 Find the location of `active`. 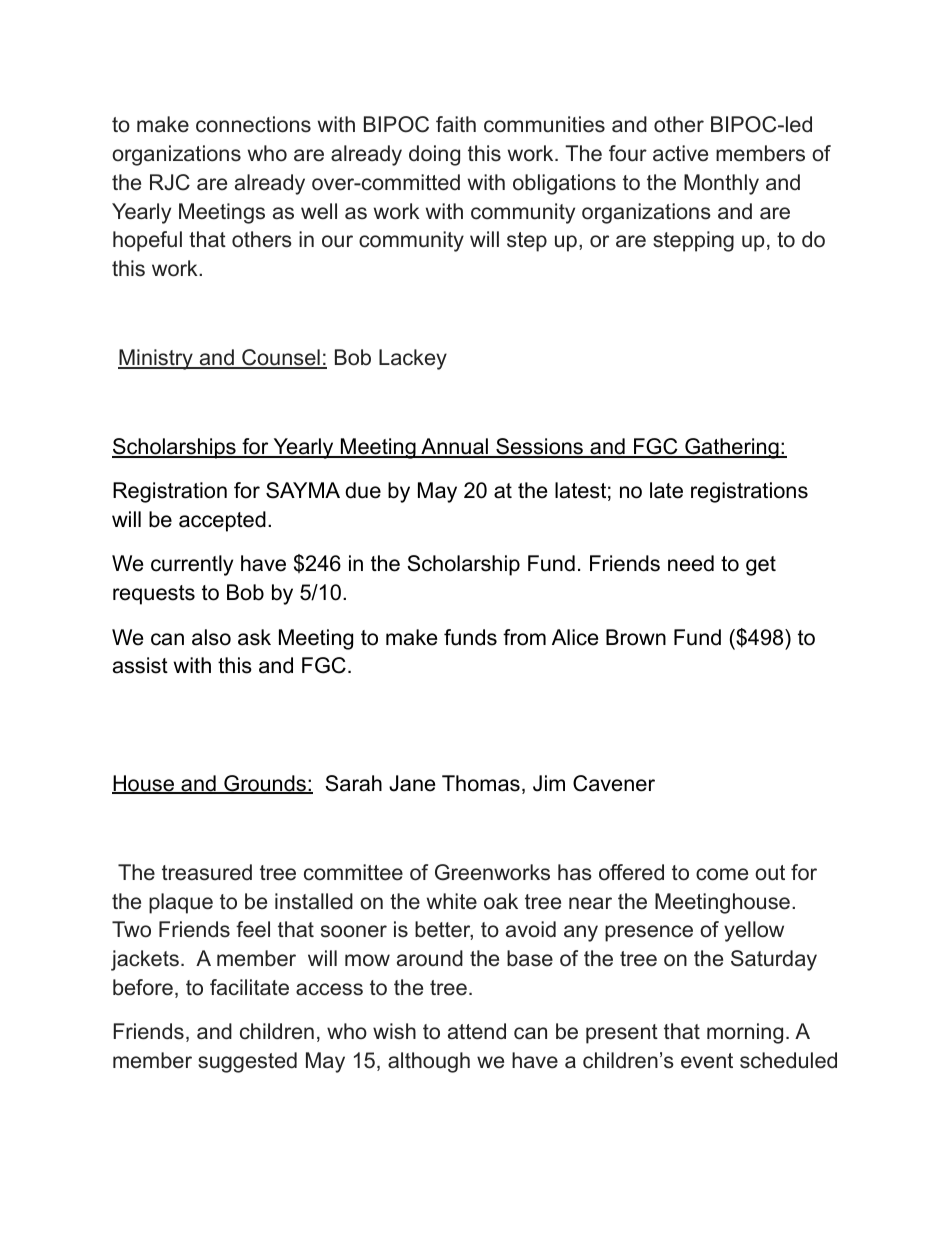

active is located at coordinates (680, 153).
